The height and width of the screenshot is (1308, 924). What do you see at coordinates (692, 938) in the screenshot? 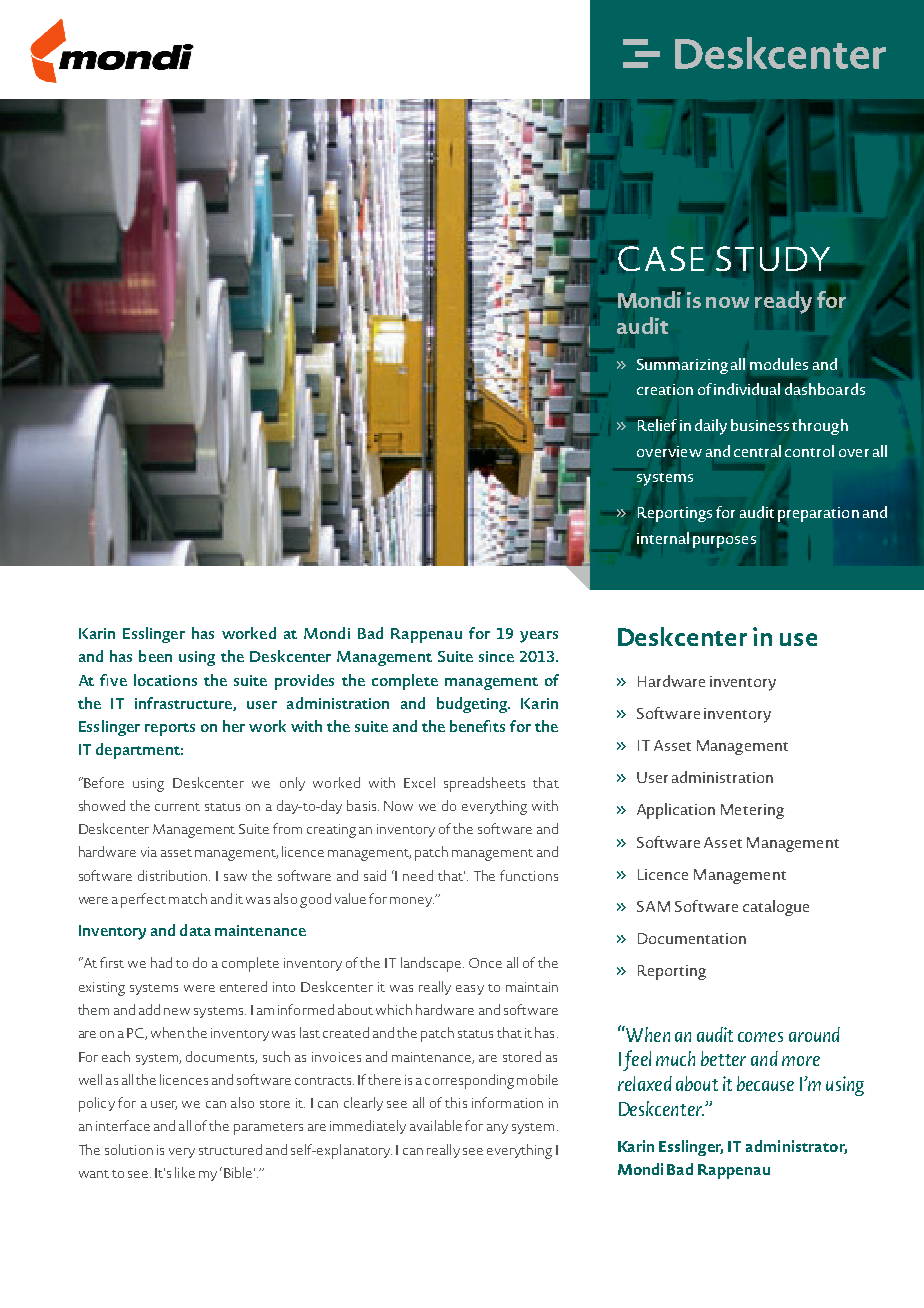
I see `Documentation` at bounding box center [692, 938].
